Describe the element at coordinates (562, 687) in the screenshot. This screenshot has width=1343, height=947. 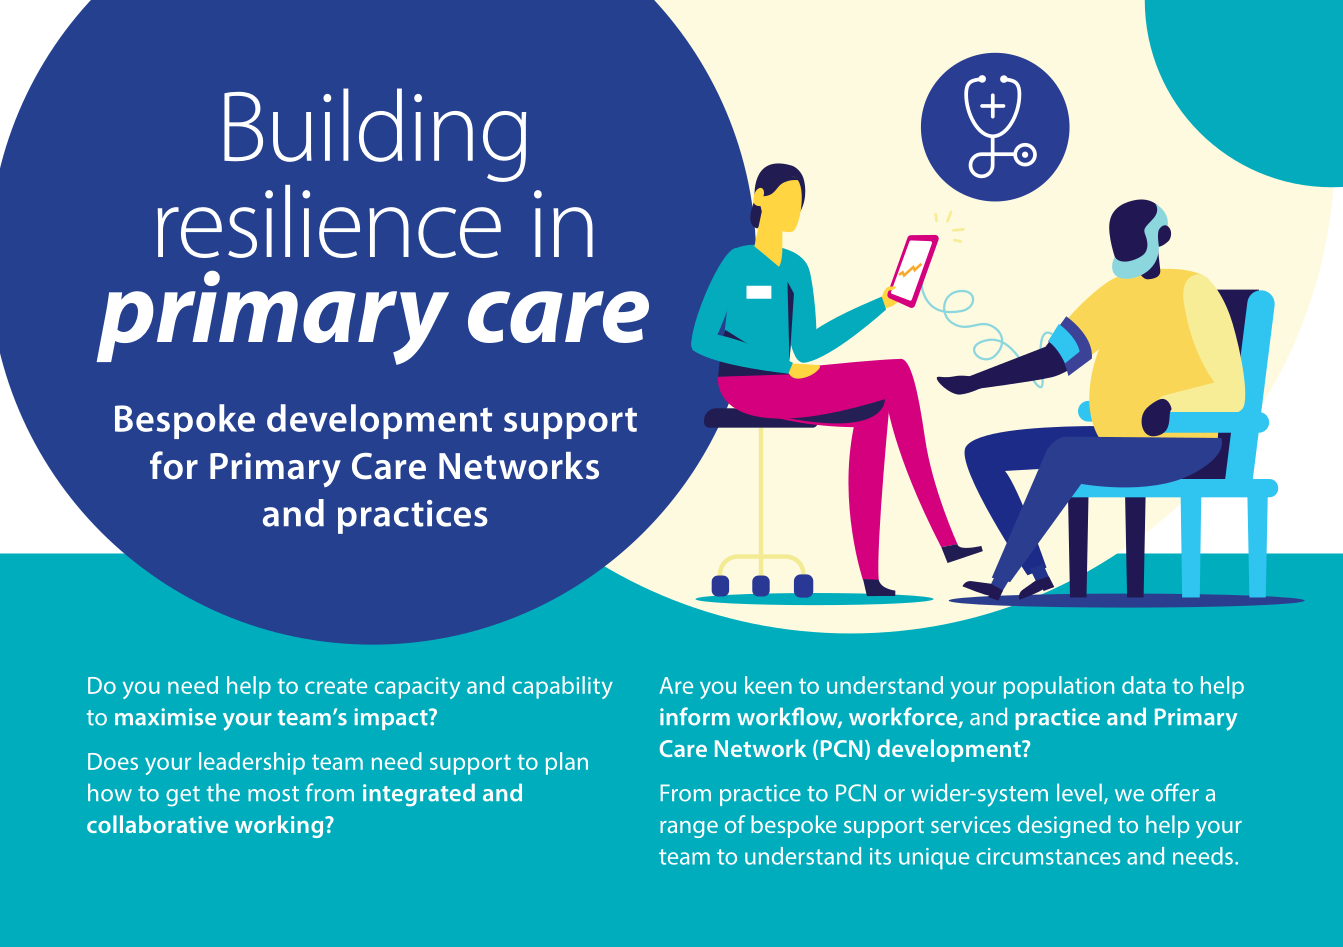
I see `capability` at that location.
